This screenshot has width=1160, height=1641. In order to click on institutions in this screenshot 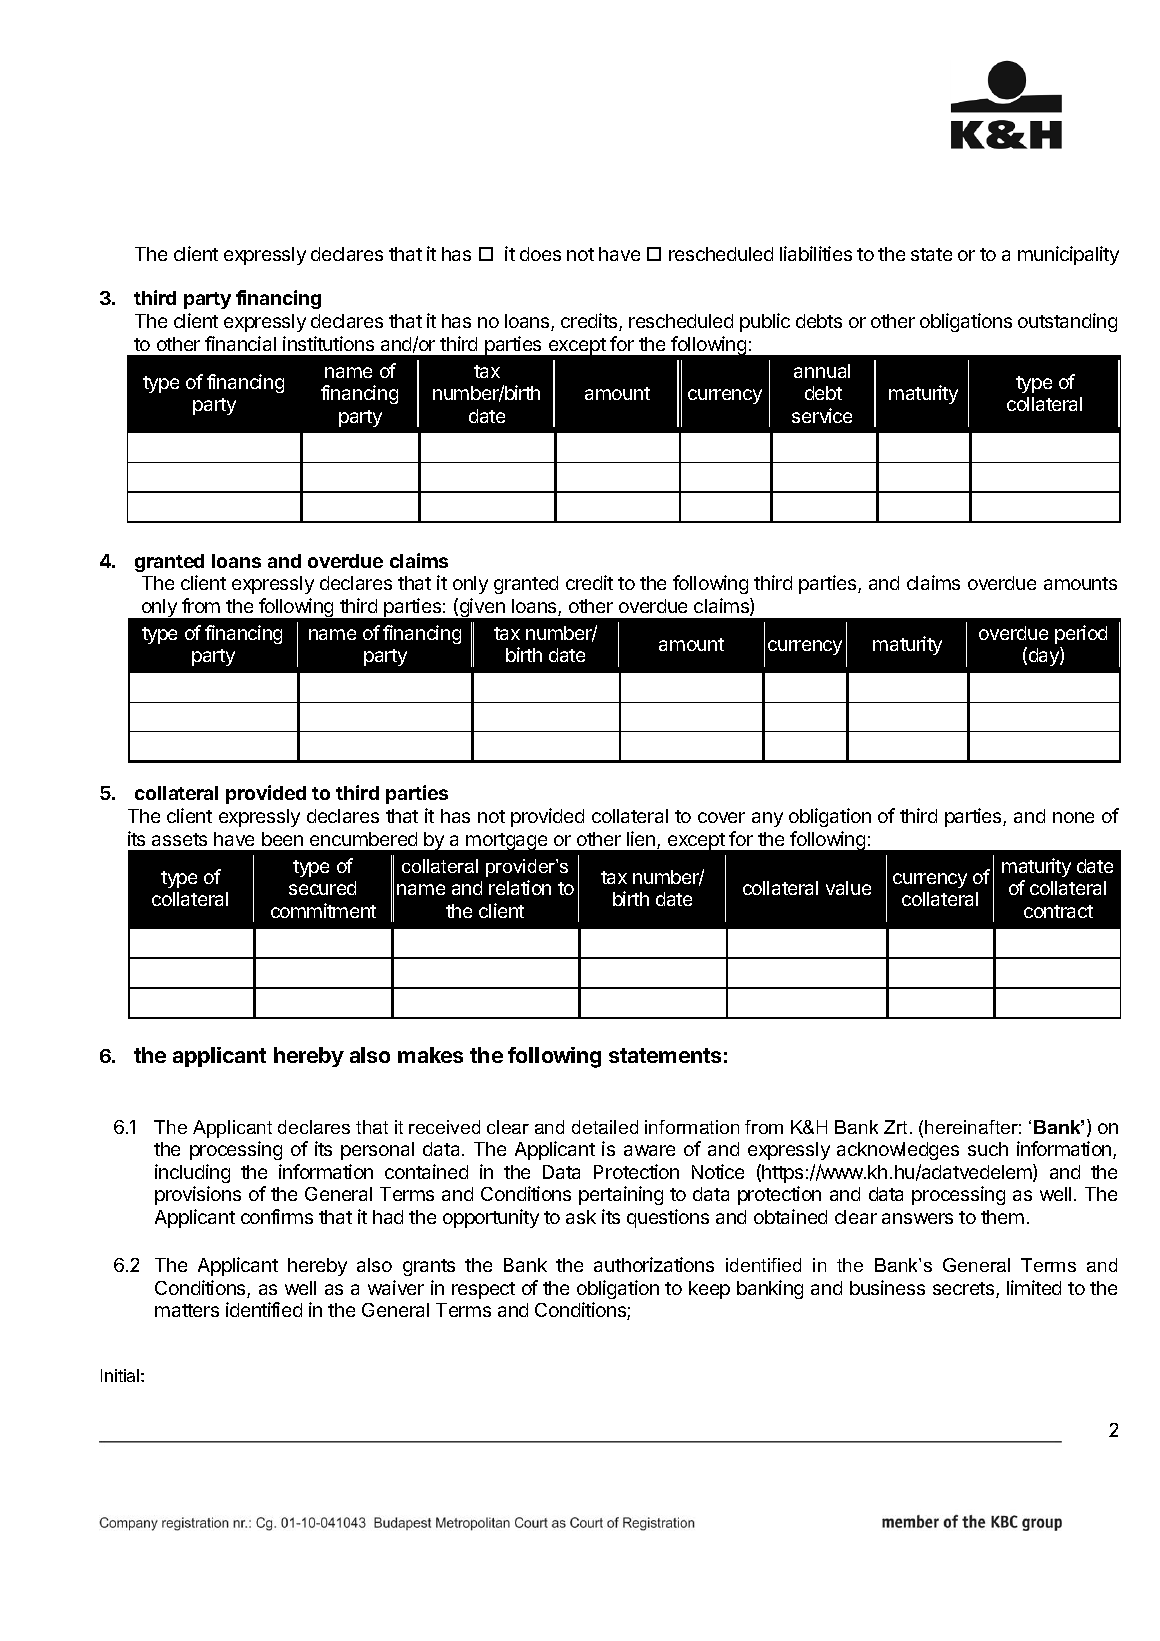, I will do `click(328, 343)`.
